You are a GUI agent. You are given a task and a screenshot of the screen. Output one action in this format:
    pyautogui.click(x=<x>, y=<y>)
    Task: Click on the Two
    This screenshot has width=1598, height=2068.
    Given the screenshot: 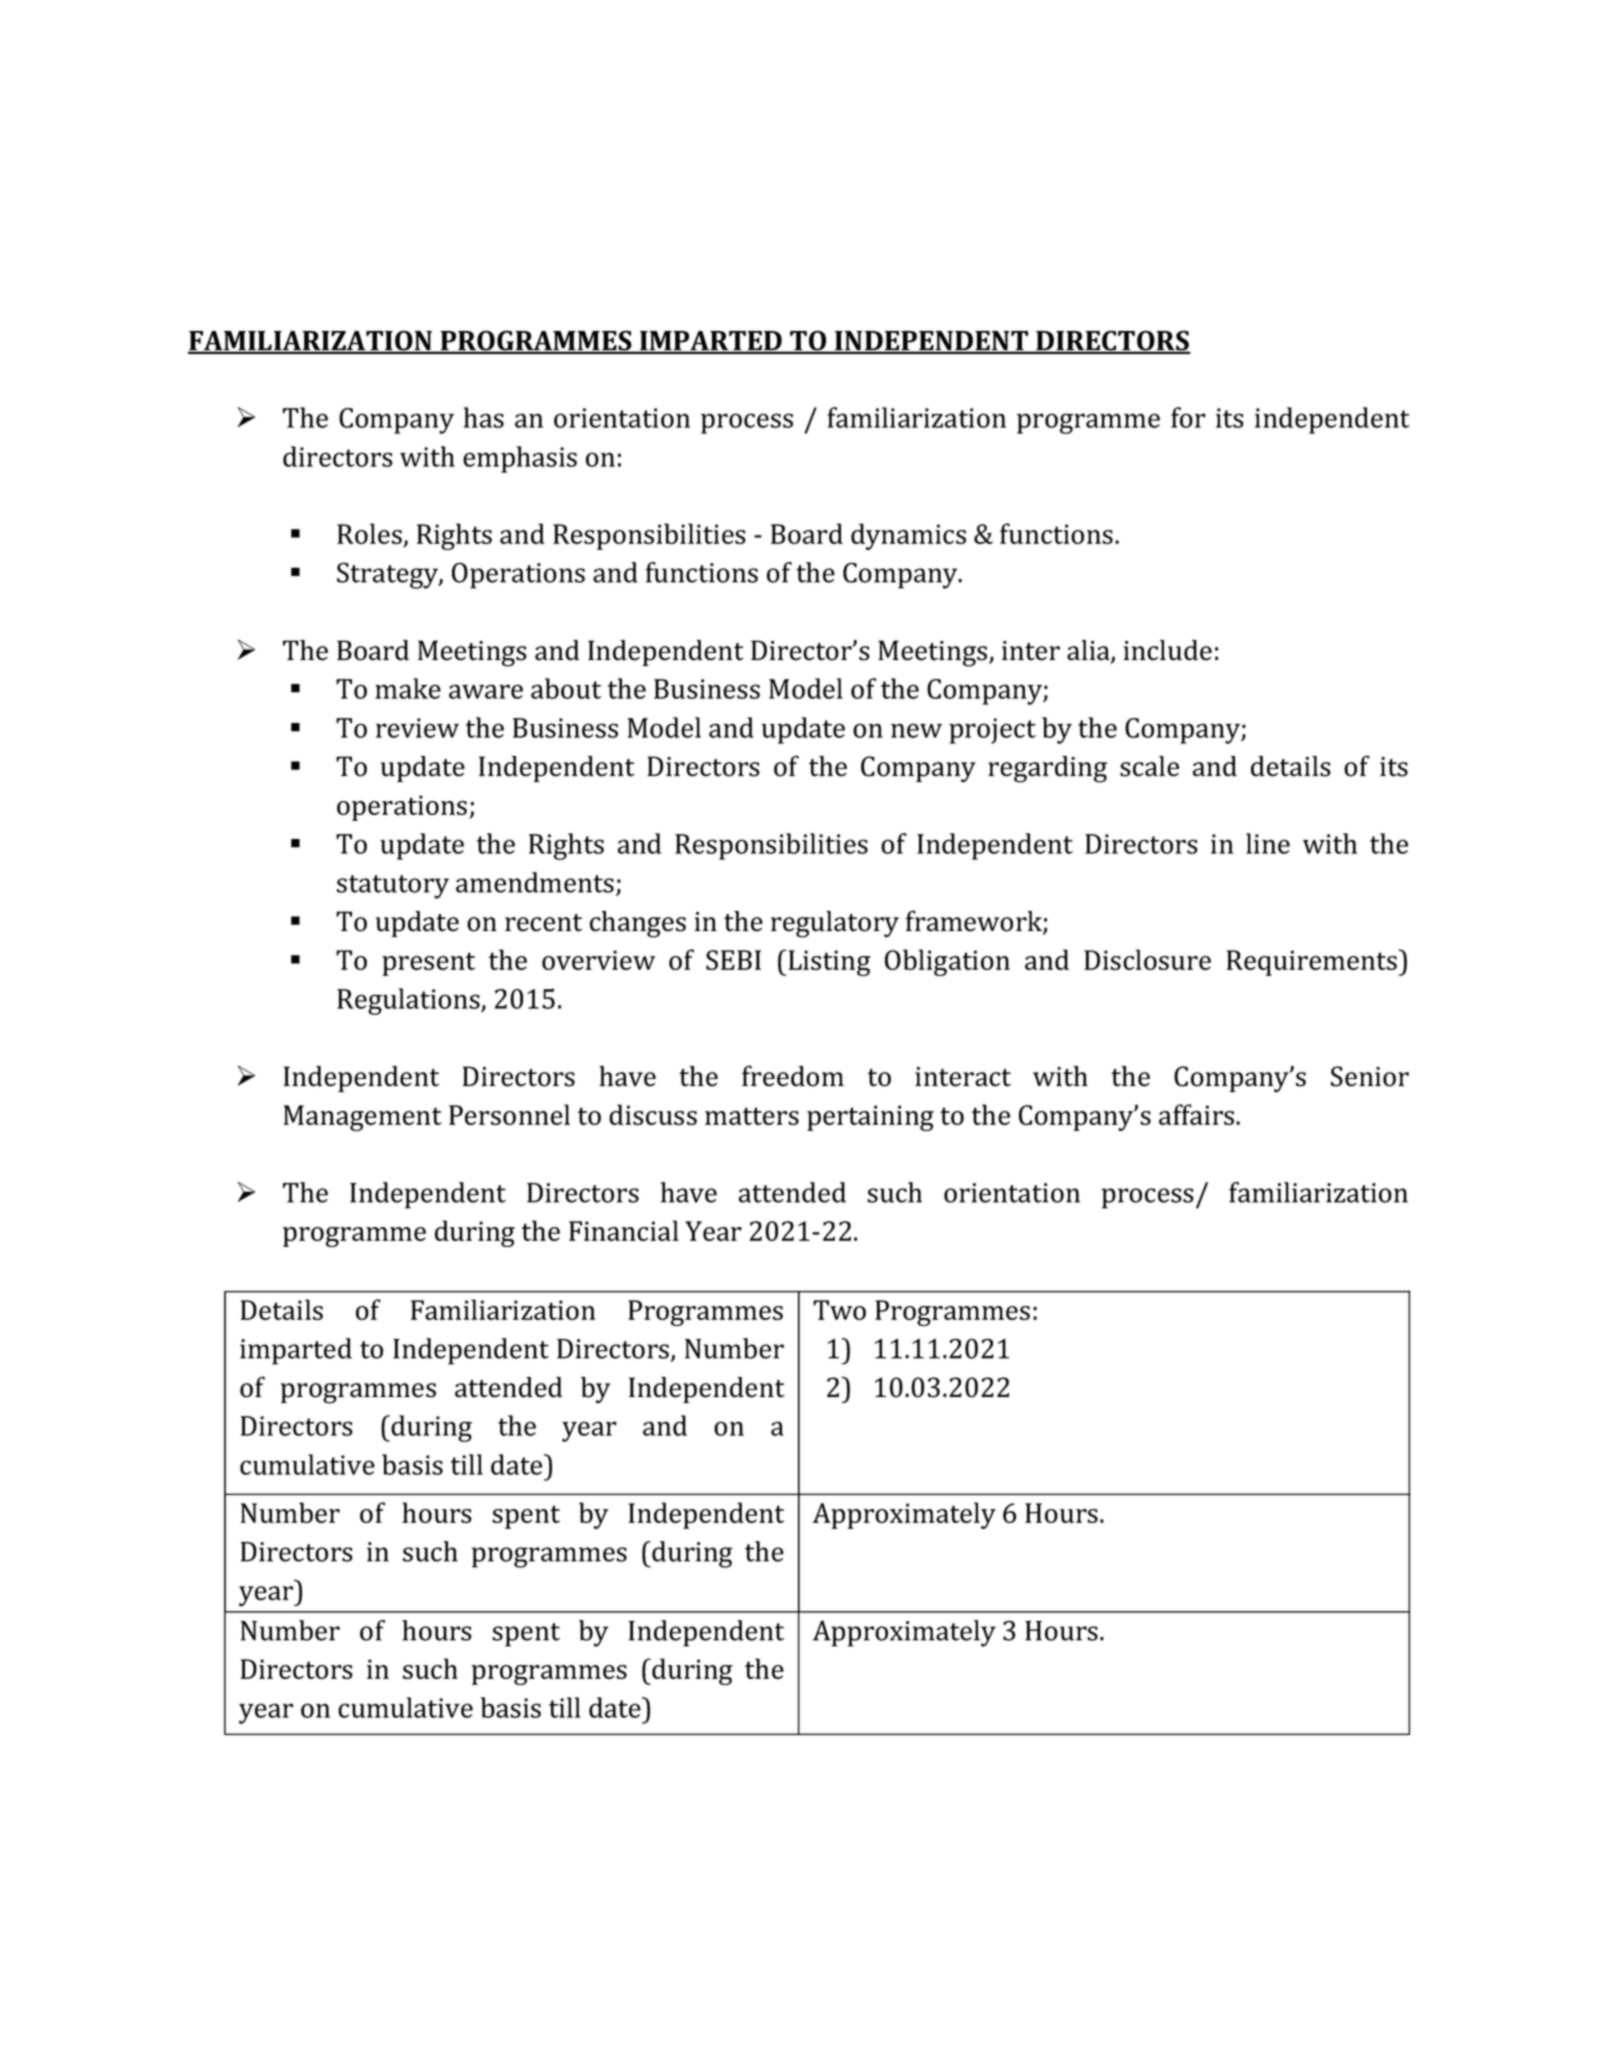 What is the action you would take?
    pyautogui.click(x=839, y=1310)
